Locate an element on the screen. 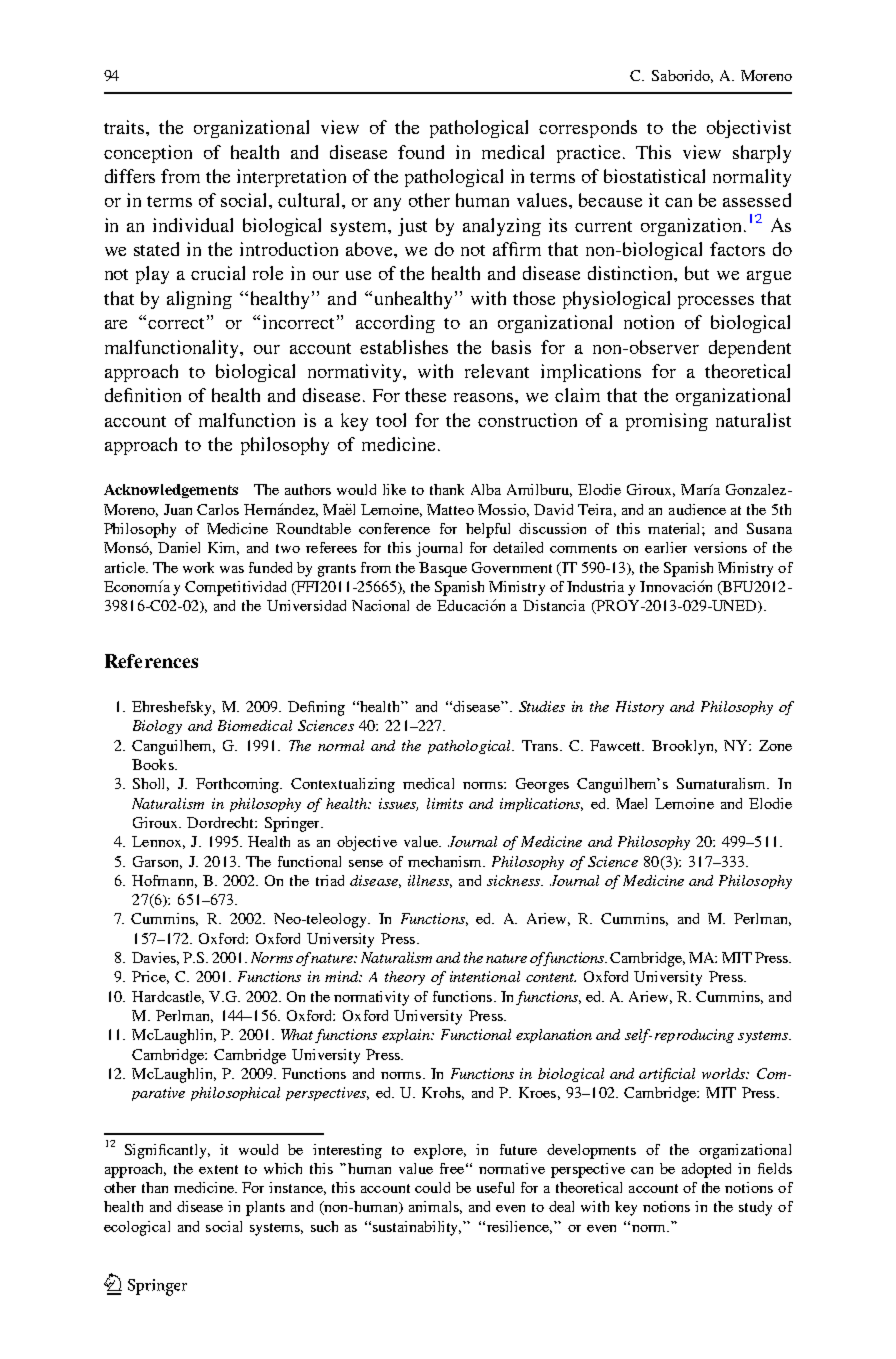 Image resolution: width=896 pixels, height=1359 pixels. conception is located at coordinates (148, 154).
